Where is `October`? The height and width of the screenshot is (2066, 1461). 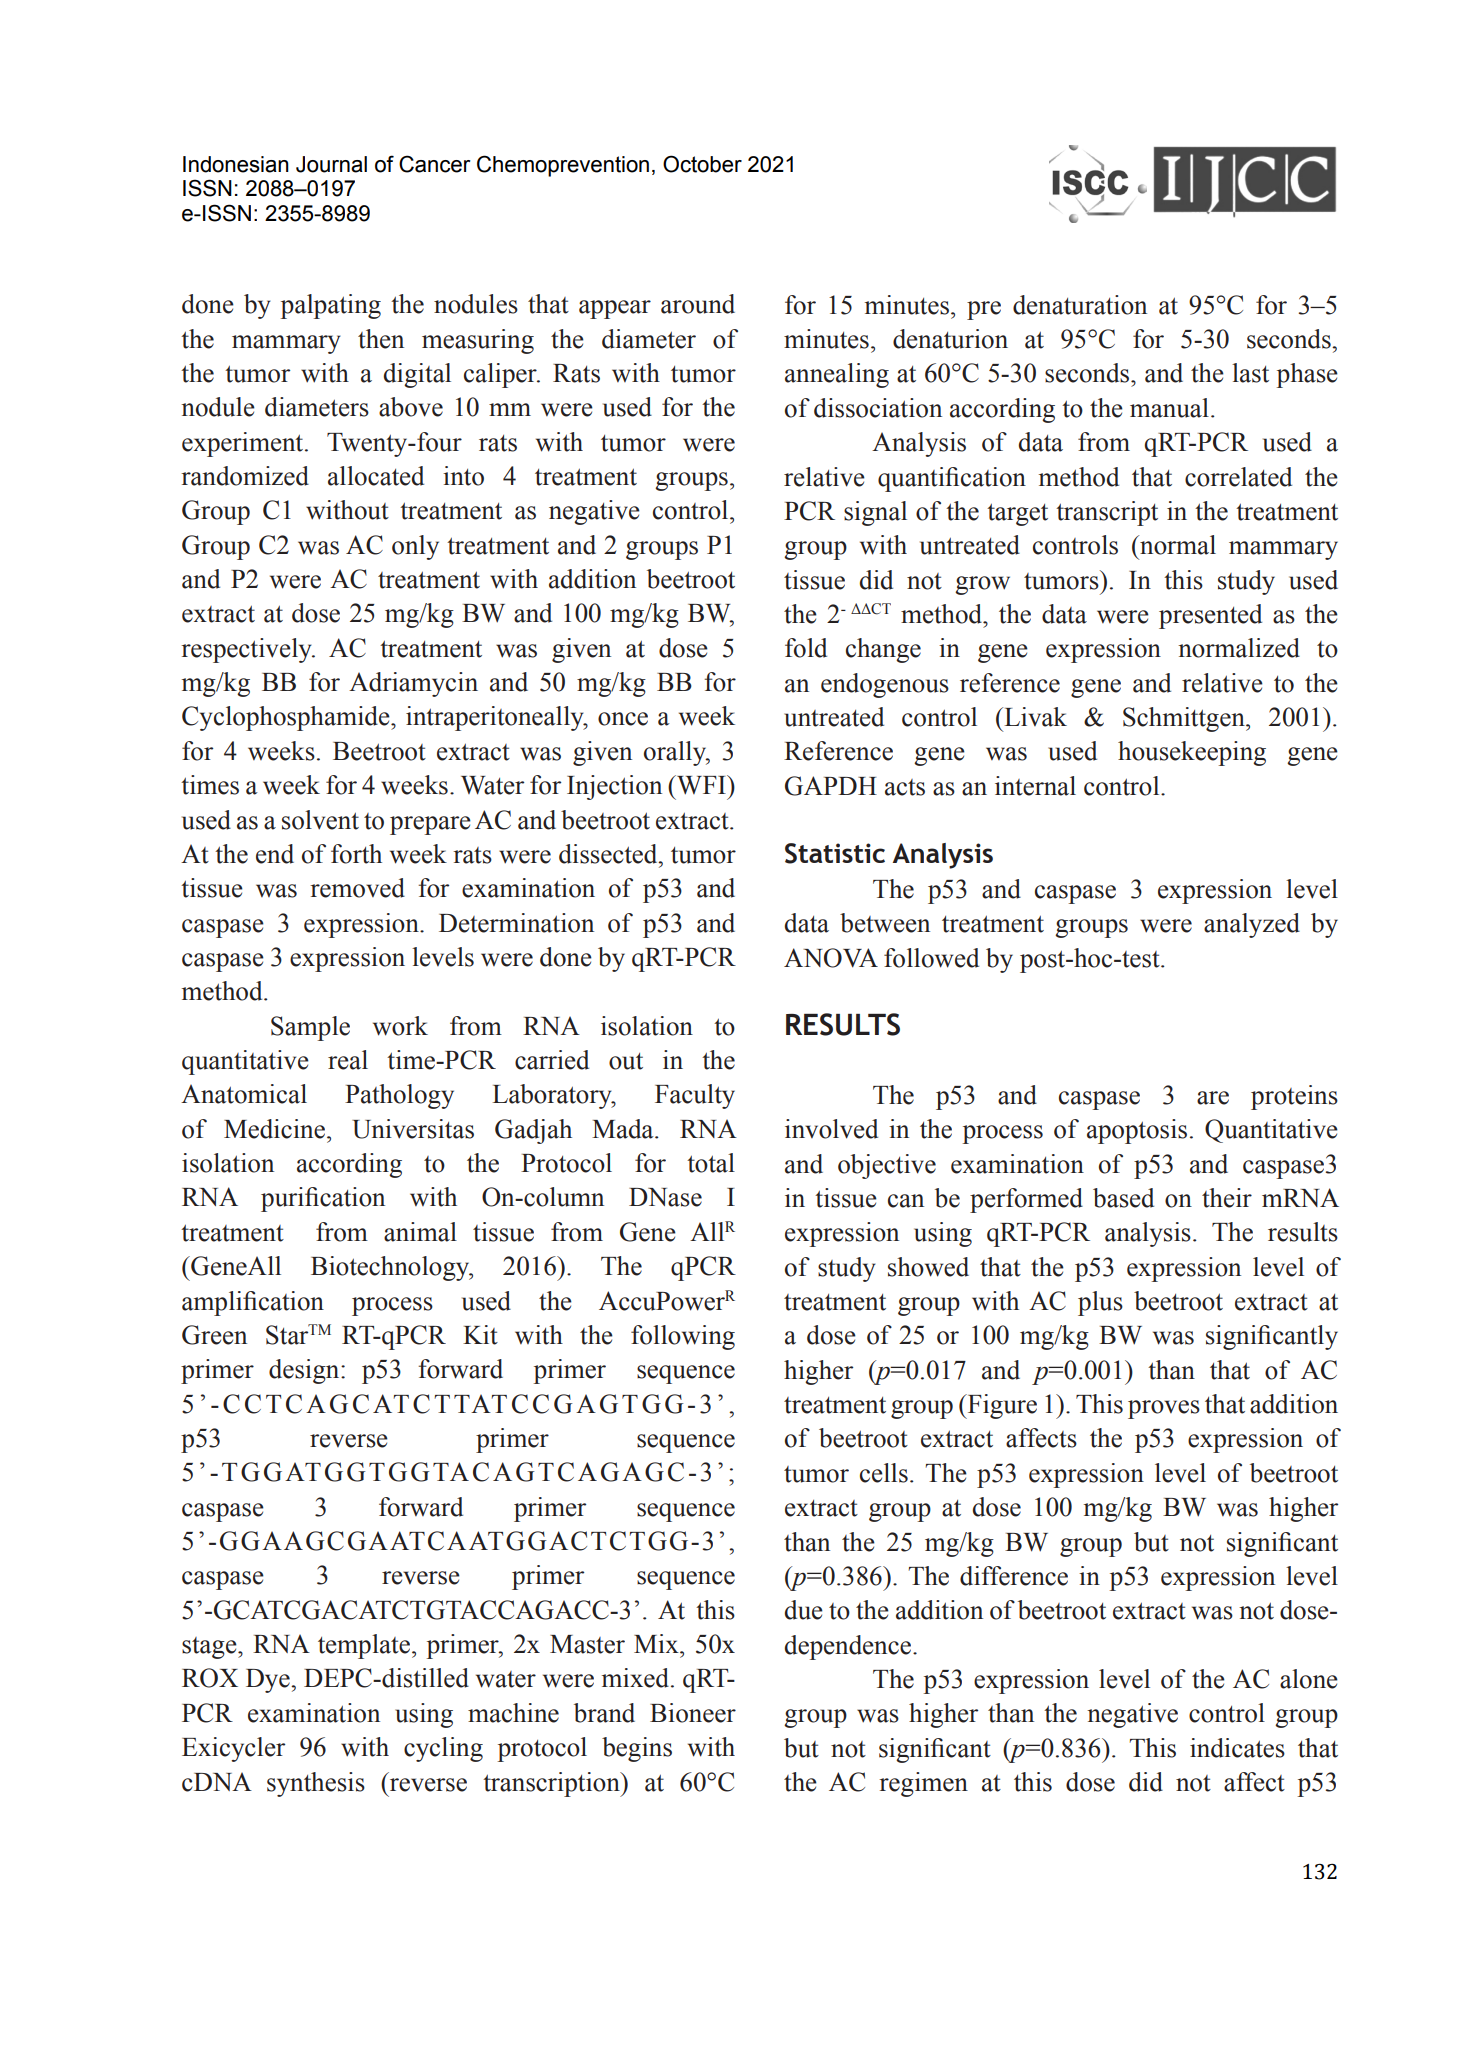 October is located at coordinates (702, 164).
